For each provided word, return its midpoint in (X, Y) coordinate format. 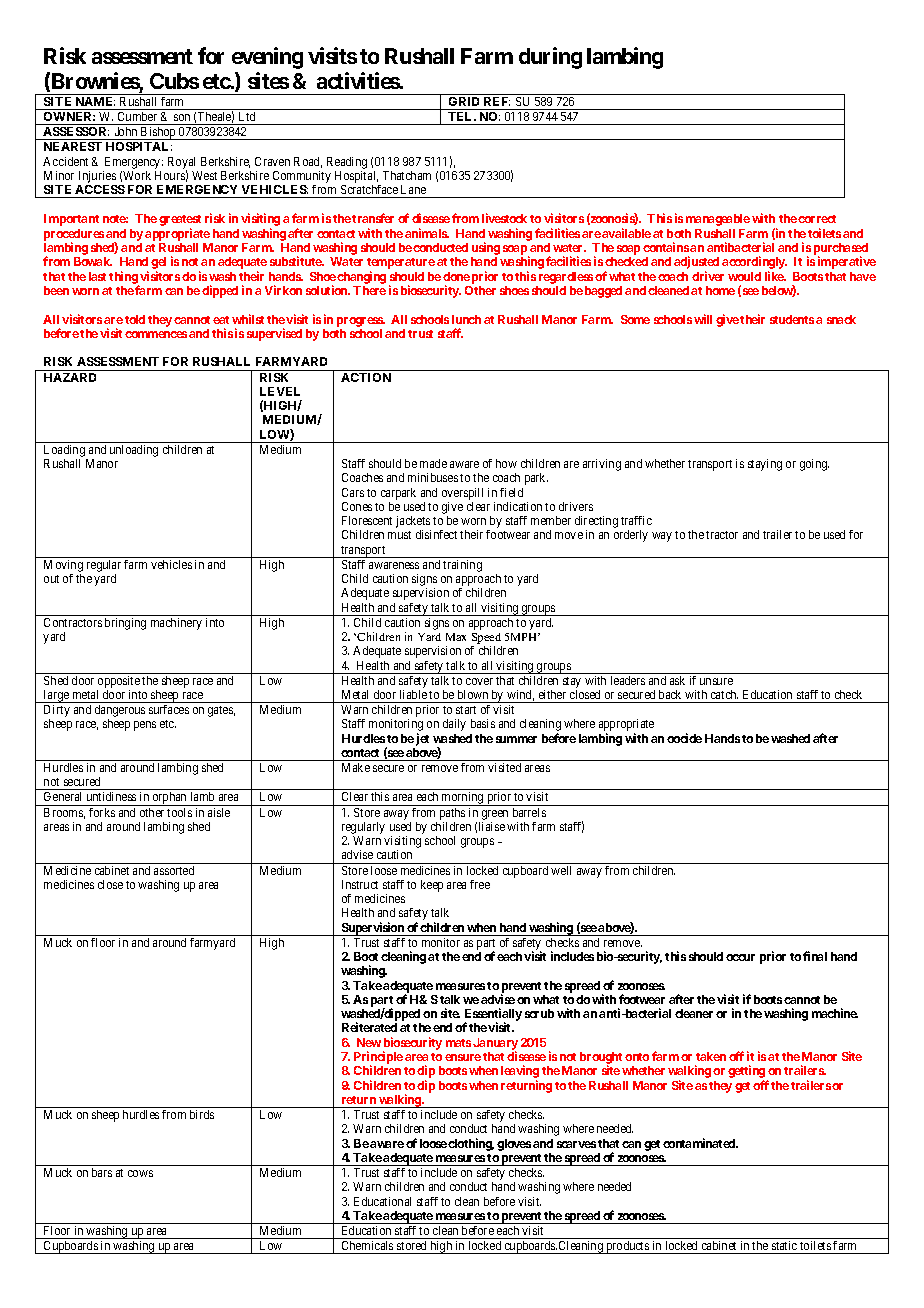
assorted (174, 870)
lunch (466, 319)
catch (724, 694)
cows (140, 1173)
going (814, 465)
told (135, 319)
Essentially (493, 1016)
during (550, 58)
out (51, 579)
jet (422, 739)
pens (145, 726)
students (792, 319)
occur (740, 957)
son (182, 117)
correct (817, 219)
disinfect (436, 534)
